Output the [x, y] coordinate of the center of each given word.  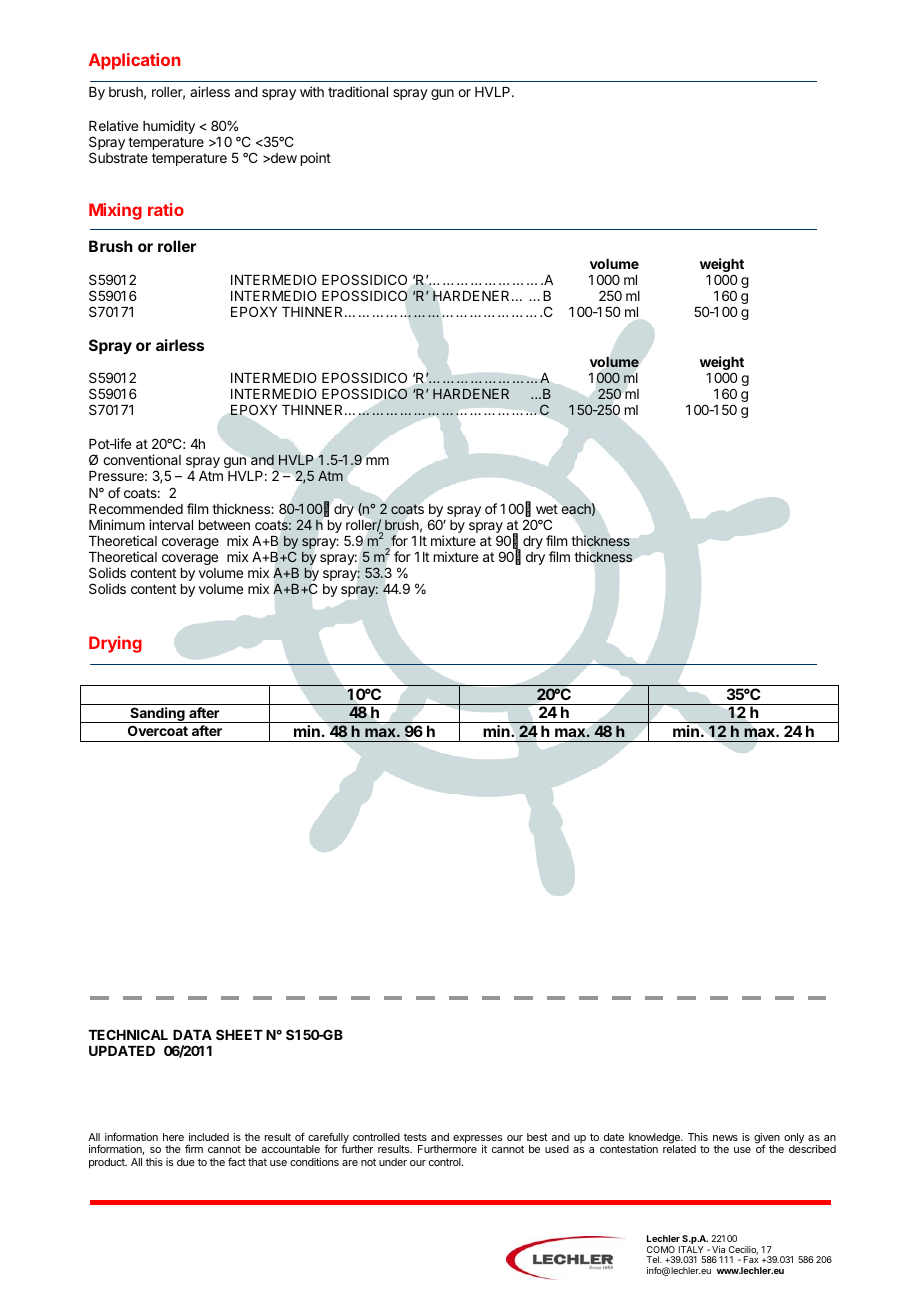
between [224, 525]
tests [415, 1137]
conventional [142, 459]
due [186, 1162]
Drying [115, 644]
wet [547, 509]
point [316, 159]
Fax [751, 1259]
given [767, 1139]
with [312, 91]
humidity [169, 127]
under [393, 1162]
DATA [192, 1035]
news [725, 1138]
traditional [358, 91]
